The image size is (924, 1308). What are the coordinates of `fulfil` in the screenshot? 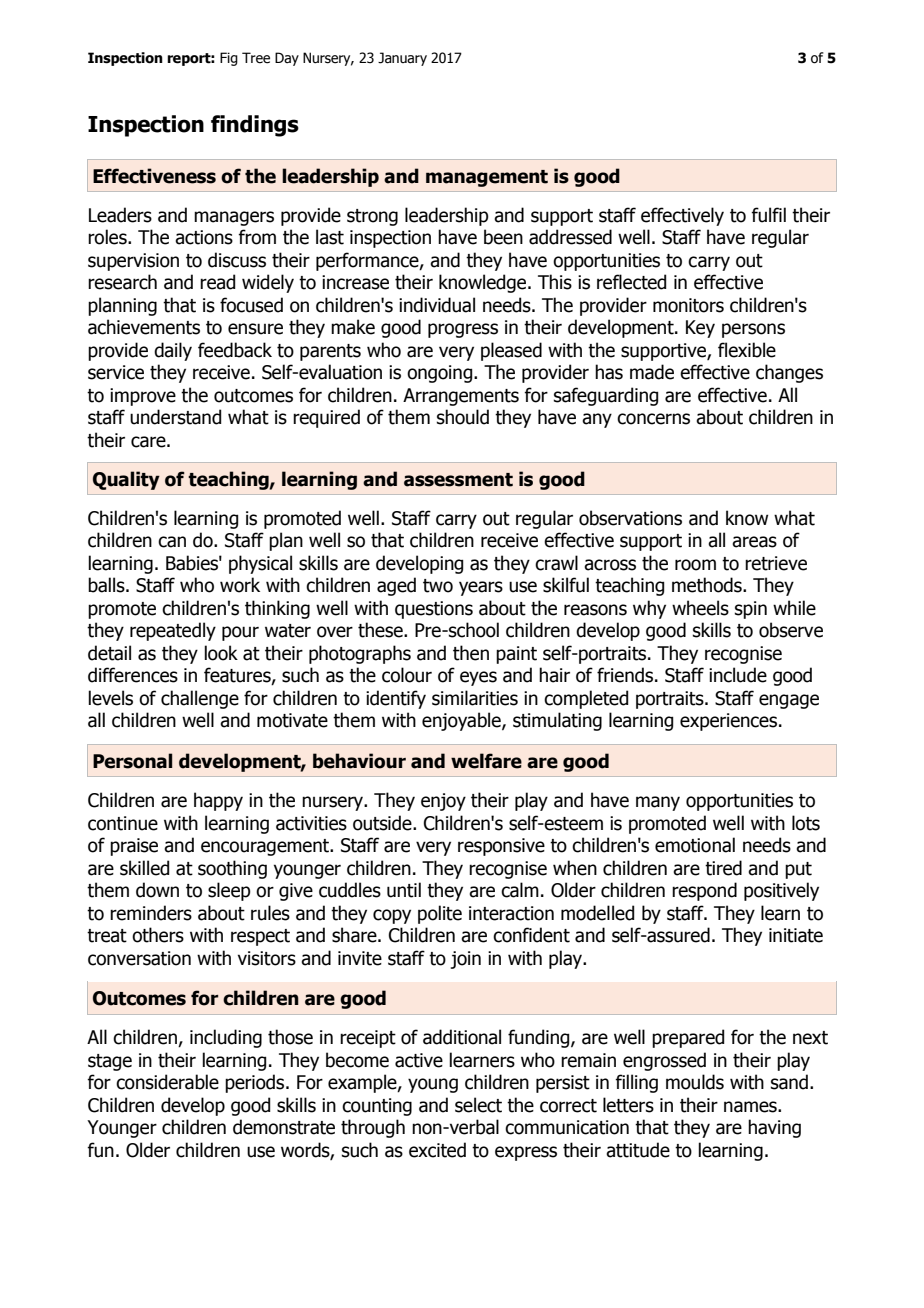 It's located at (768, 215).
